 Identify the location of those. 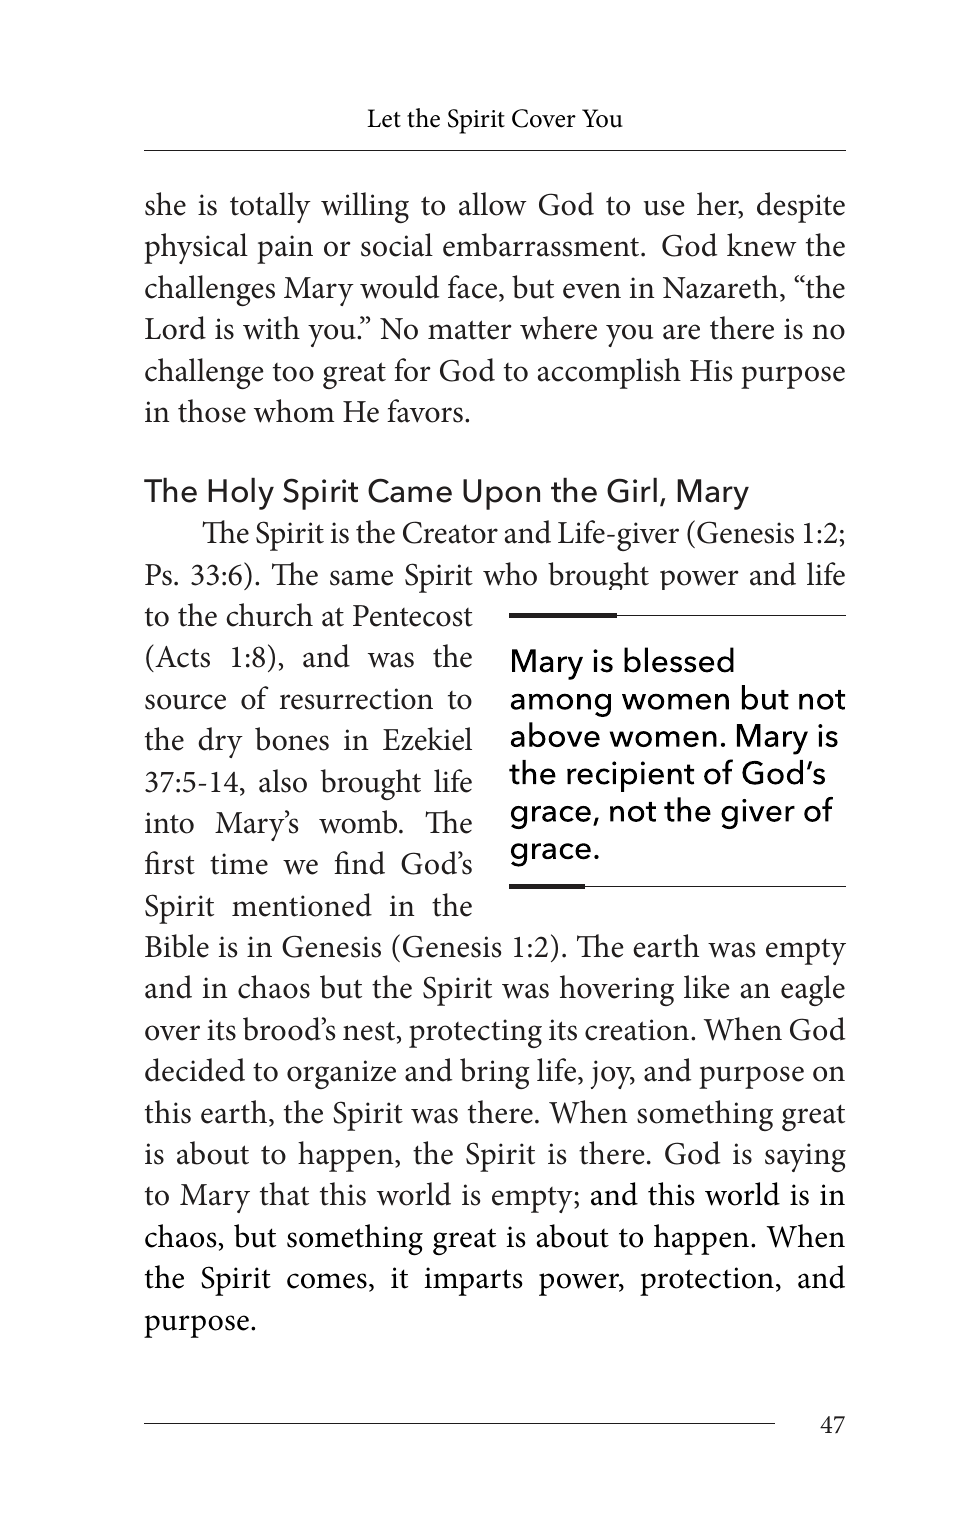
(212, 411).
